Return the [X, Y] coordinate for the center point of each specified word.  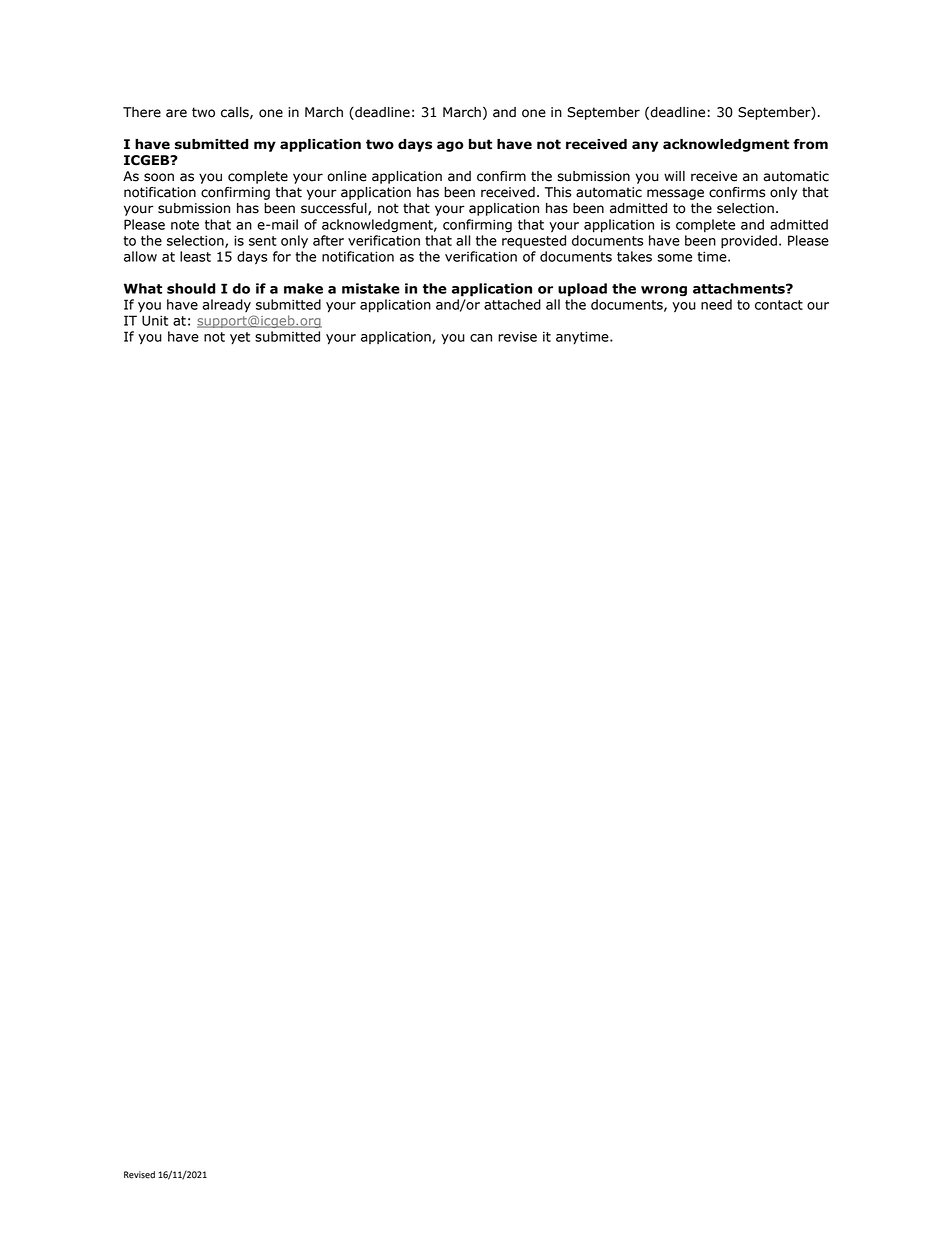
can [481, 338]
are [176, 113]
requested [534, 241]
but [480, 144]
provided [749, 242]
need [716, 304]
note [185, 225]
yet [240, 338]
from [810, 144]
